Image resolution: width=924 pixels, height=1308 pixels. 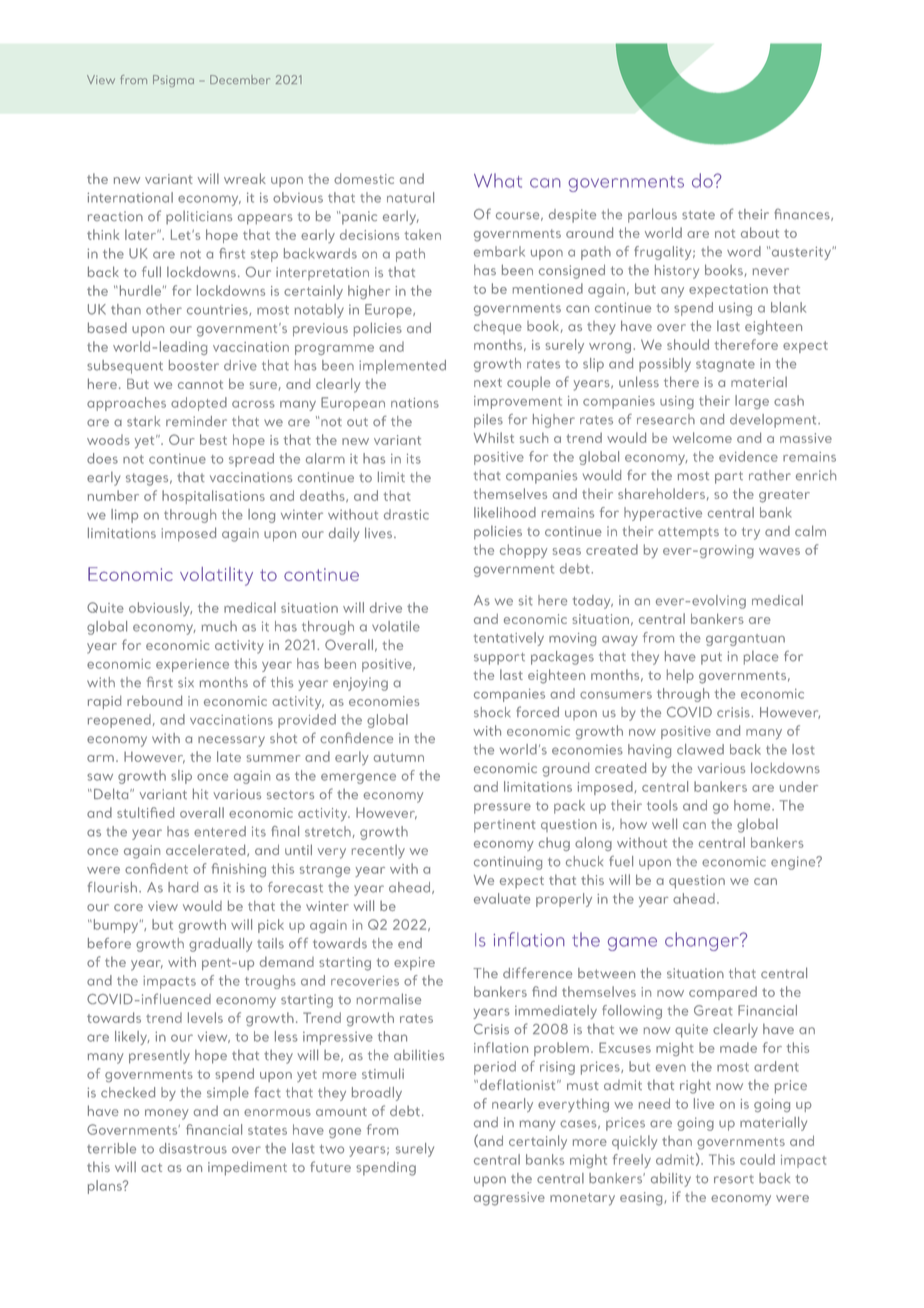 What do you see at coordinates (509, 1199) in the screenshot?
I see `aggressive` at bounding box center [509, 1199].
